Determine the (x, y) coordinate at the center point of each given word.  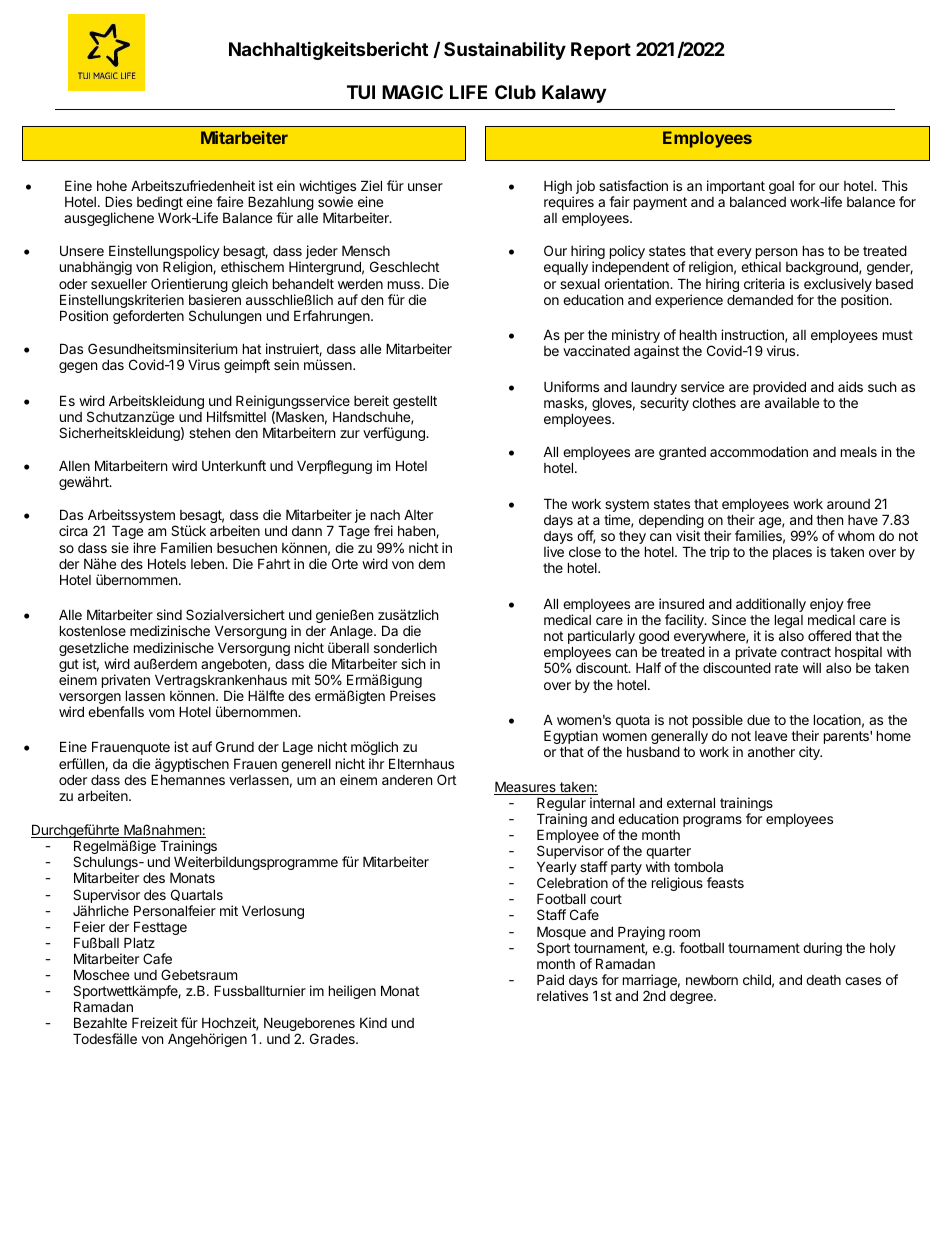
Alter (418, 514)
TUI (361, 92)
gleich (250, 285)
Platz (139, 942)
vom (161, 713)
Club (515, 92)
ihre (144, 547)
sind (169, 614)
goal (781, 187)
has (813, 250)
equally (566, 268)
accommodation (759, 451)
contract (806, 652)
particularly (601, 638)
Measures (526, 788)
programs (712, 821)
